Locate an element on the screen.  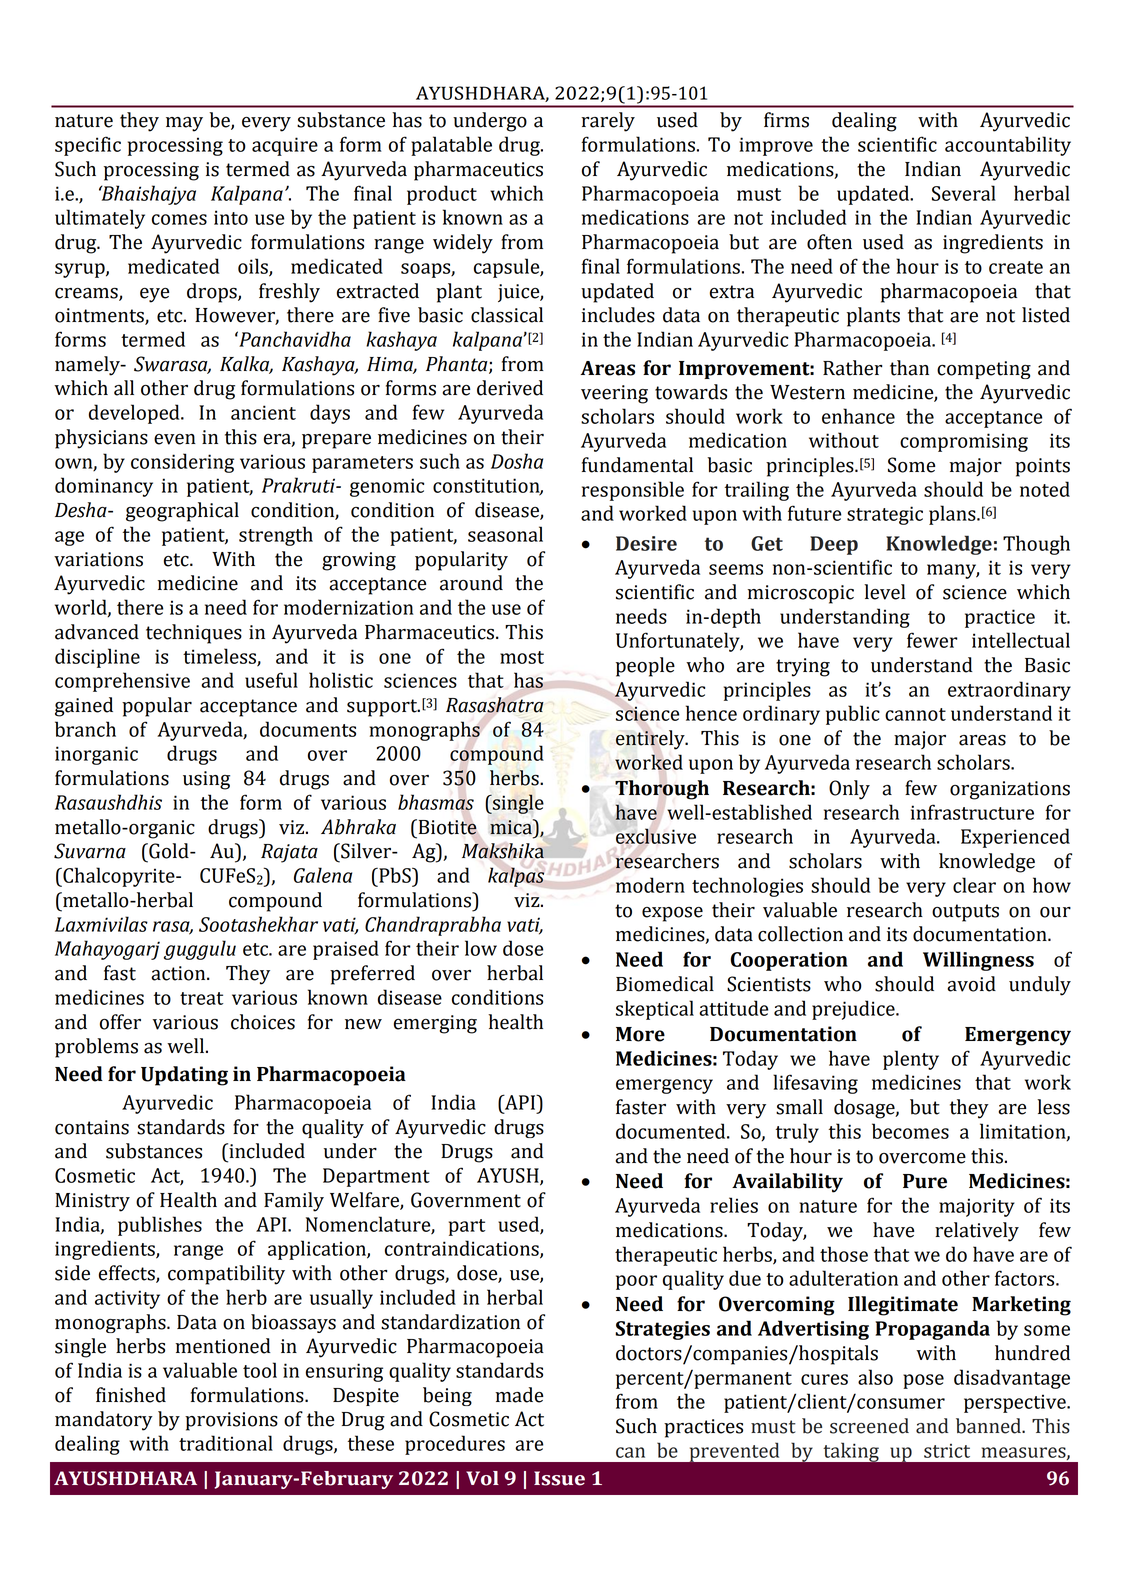
documented is located at coordinates (672, 1131).
